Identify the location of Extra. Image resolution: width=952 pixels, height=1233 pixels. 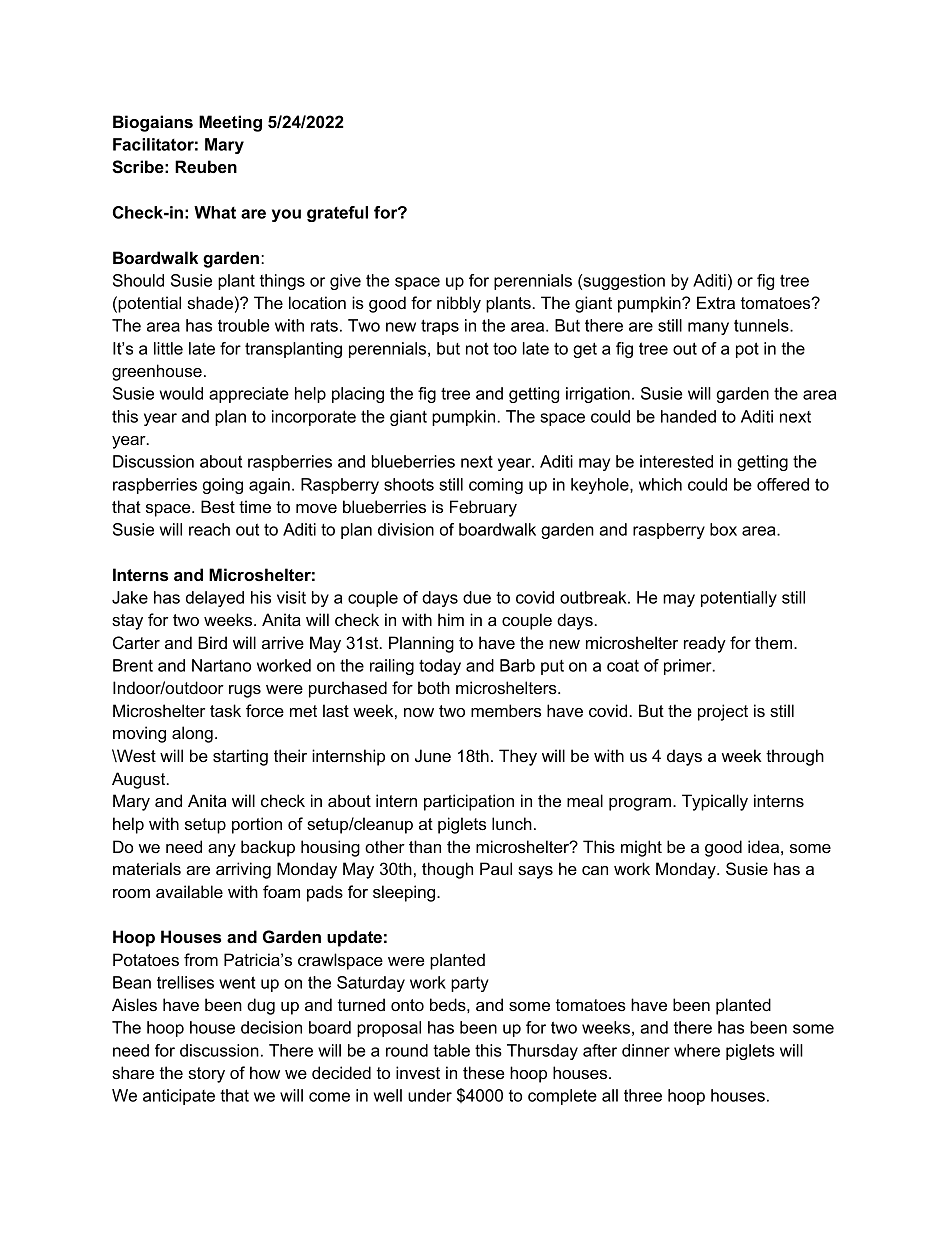
(716, 302).
